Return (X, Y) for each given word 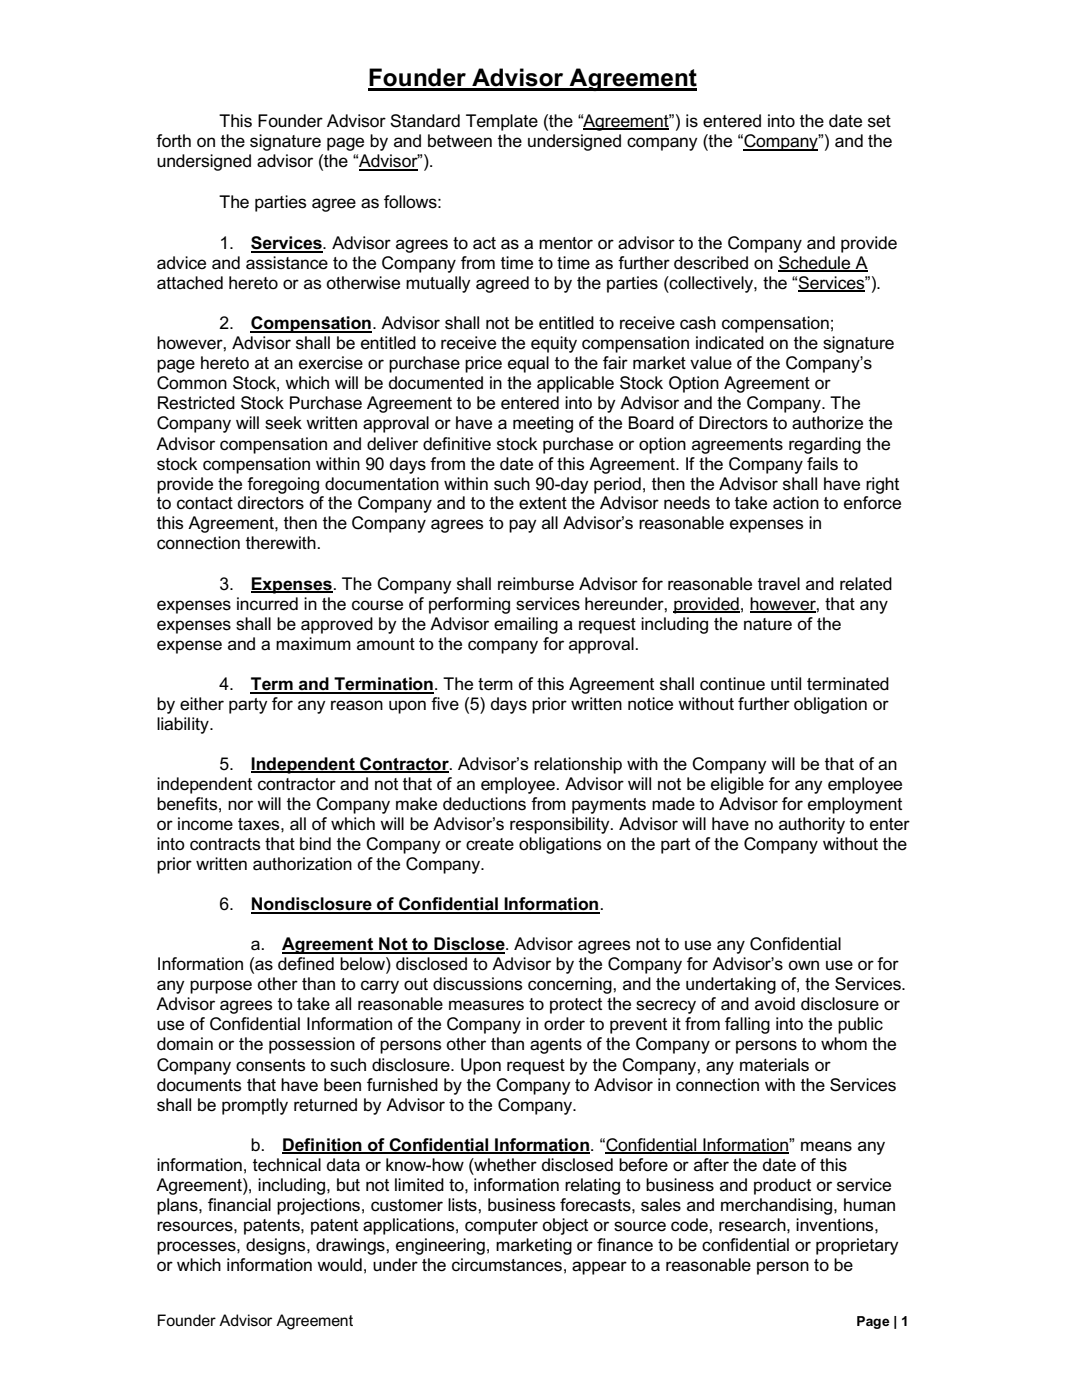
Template (502, 122)
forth (173, 141)
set (879, 121)
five (445, 704)
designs (277, 1246)
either (202, 703)
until (786, 684)
